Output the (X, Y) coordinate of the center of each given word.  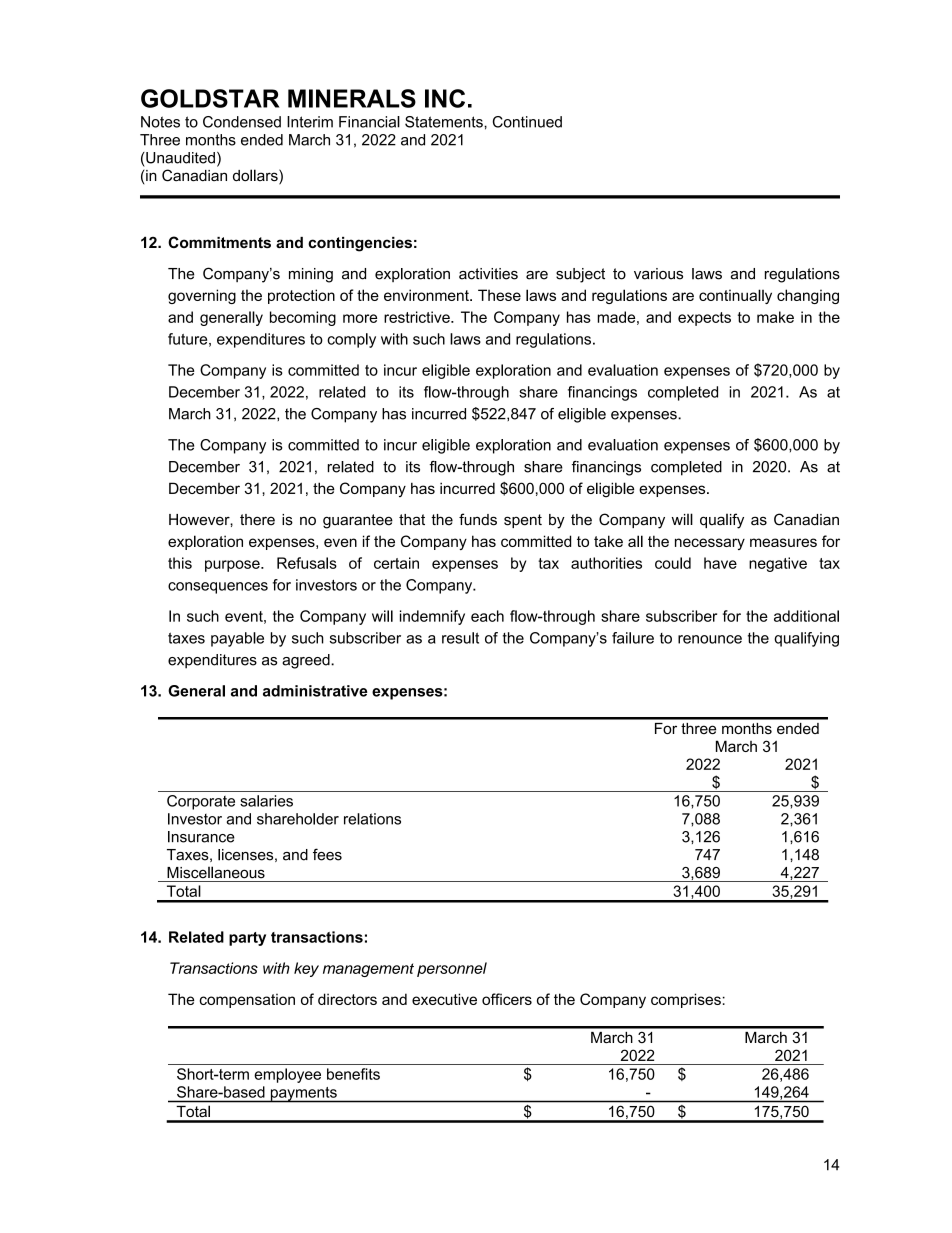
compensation (247, 1000)
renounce (710, 639)
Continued (527, 122)
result (460, 638)
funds (478, 519)
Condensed (242, 122)
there (257, 520)
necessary (710, 544)
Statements (445, 122)
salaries (266, 801)
